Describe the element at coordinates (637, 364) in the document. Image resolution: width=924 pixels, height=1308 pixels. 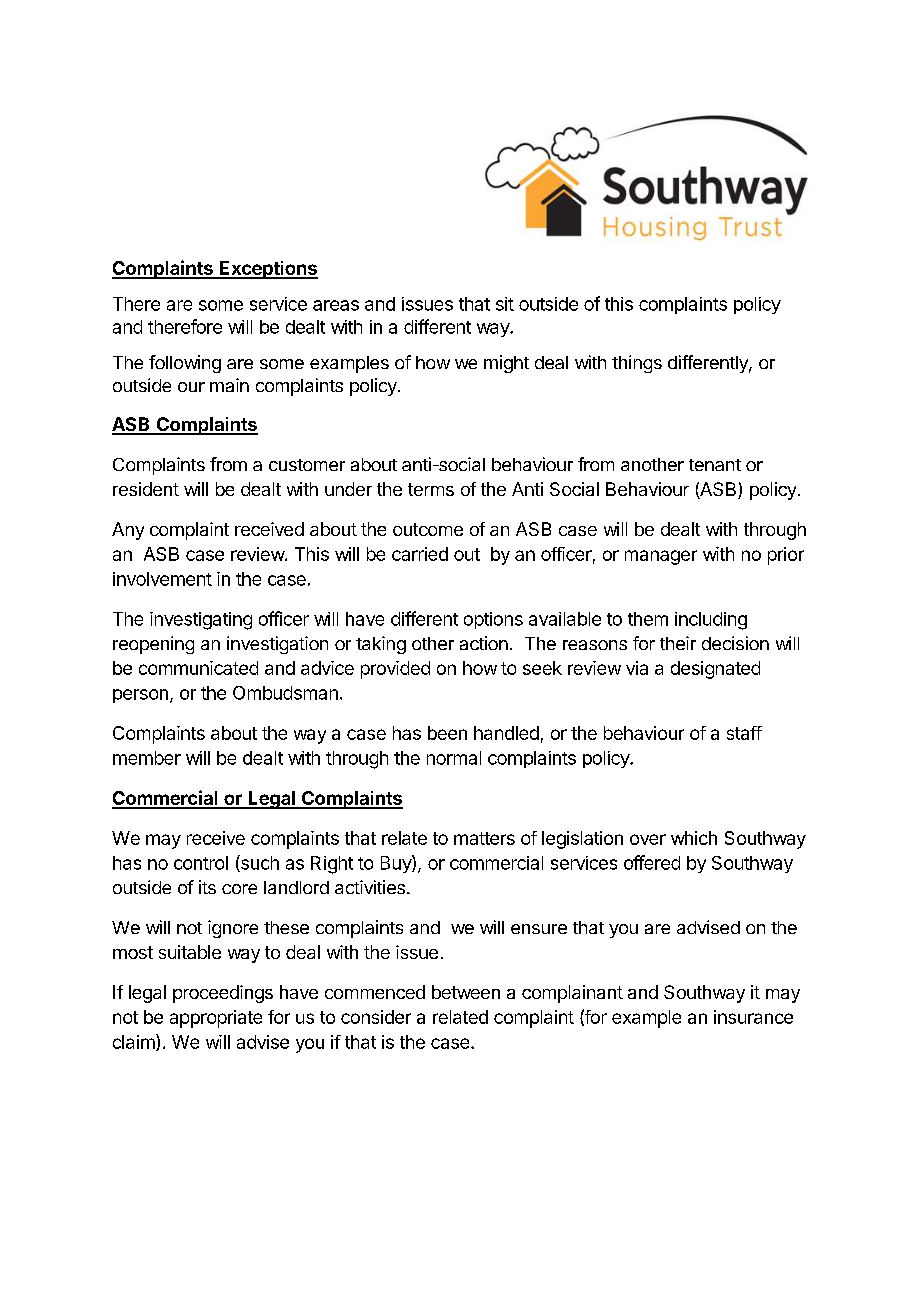
I see `things` at that location.
